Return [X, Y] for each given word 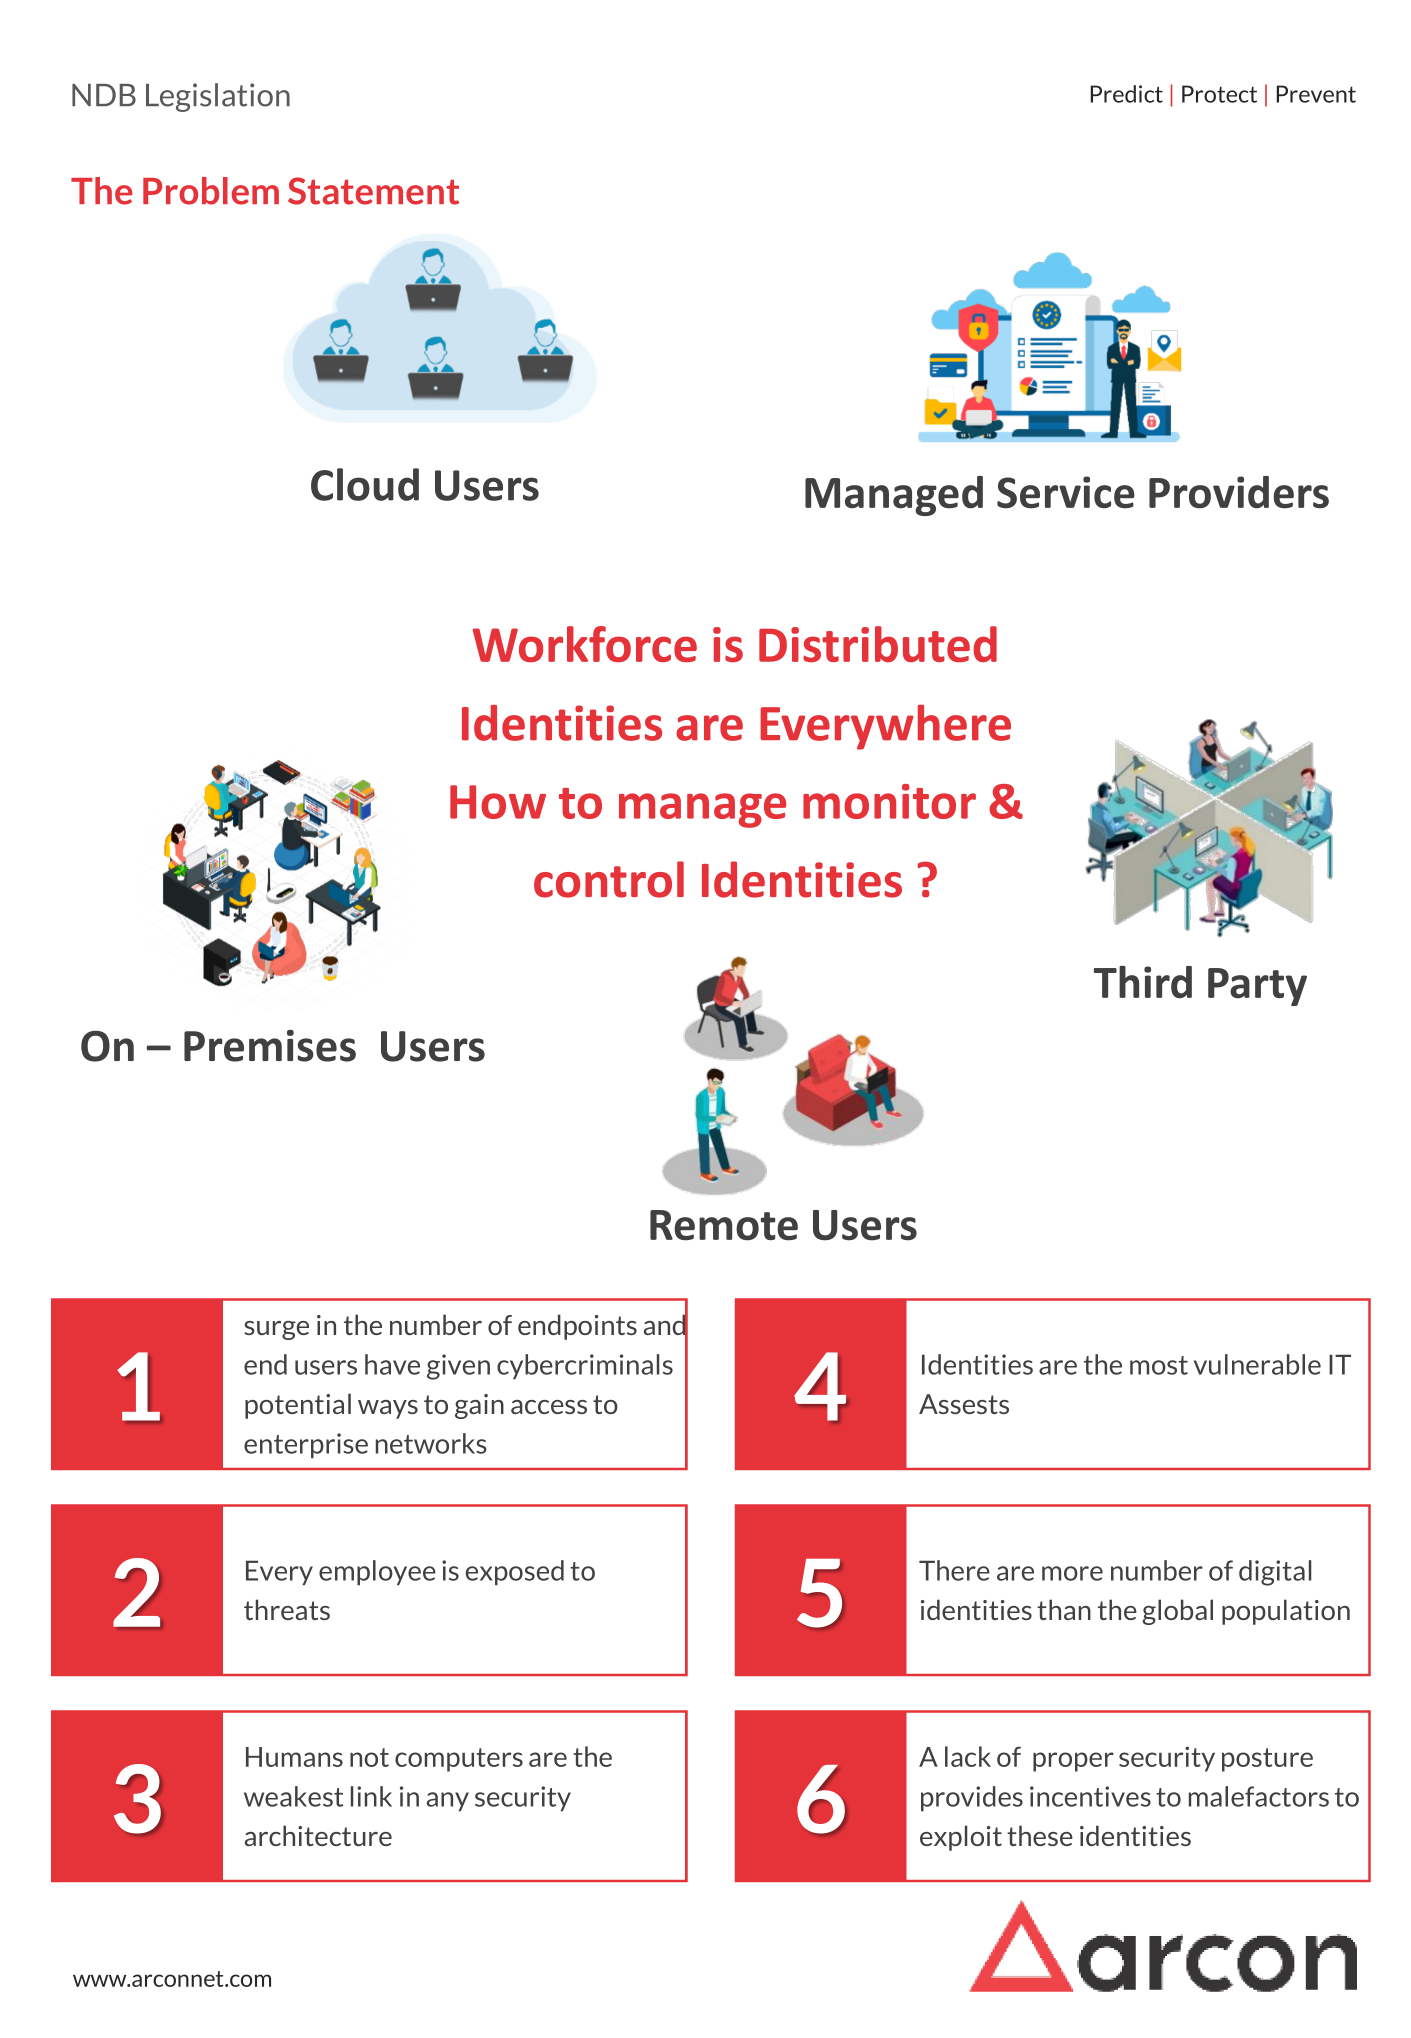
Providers [1239, 492]
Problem [211, 191]
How [498, 802]
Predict [1127, 94]
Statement [373, 191]
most [1159, 1365]
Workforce [585, 644]
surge [276, 1330]
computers [459, 1760]
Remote [724, 1225]
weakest [293, 1796]
